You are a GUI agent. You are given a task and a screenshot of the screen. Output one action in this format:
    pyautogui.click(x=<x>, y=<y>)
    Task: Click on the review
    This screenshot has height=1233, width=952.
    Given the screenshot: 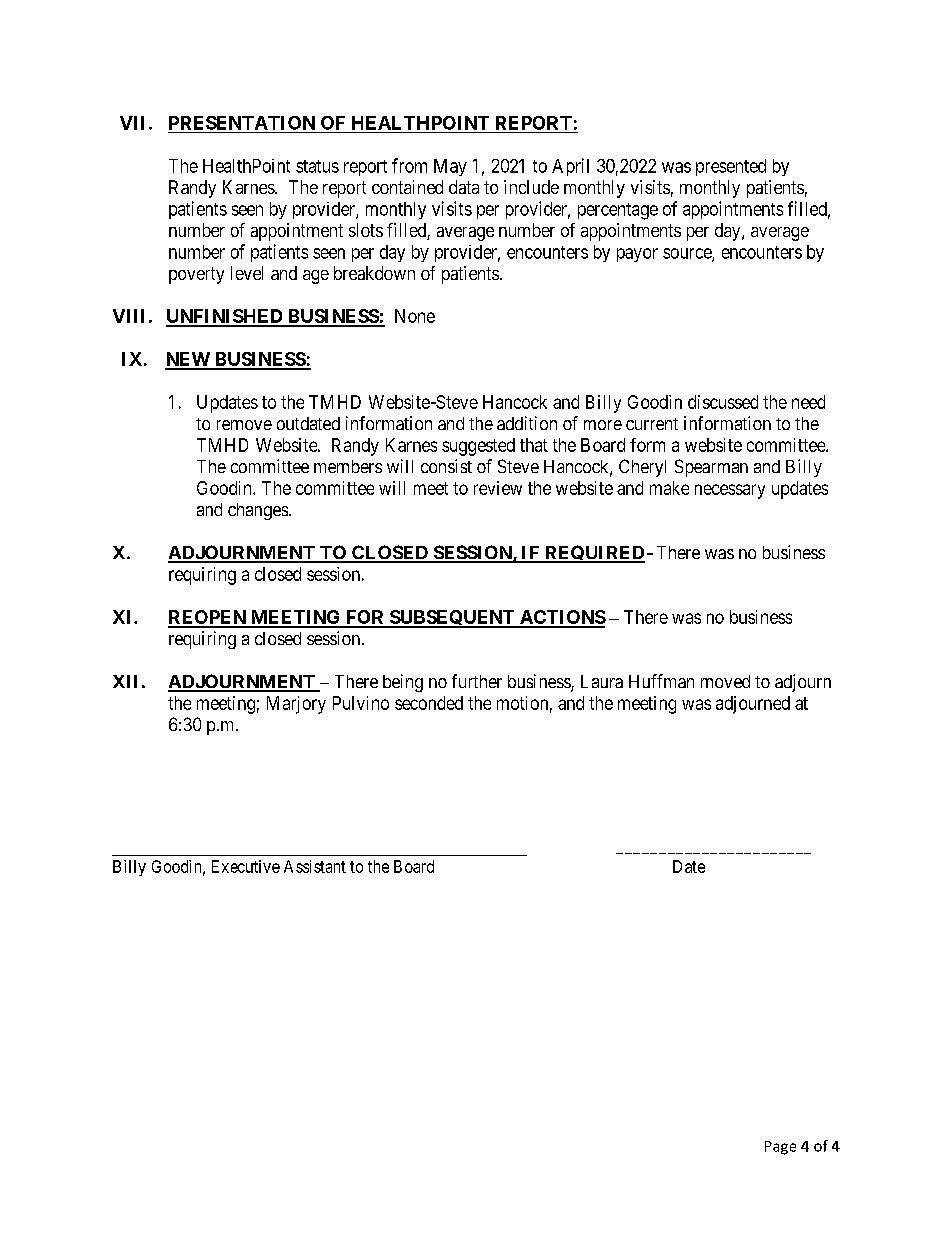 What is the action you would take?
    pyautogui.click(x=498, y=488)
